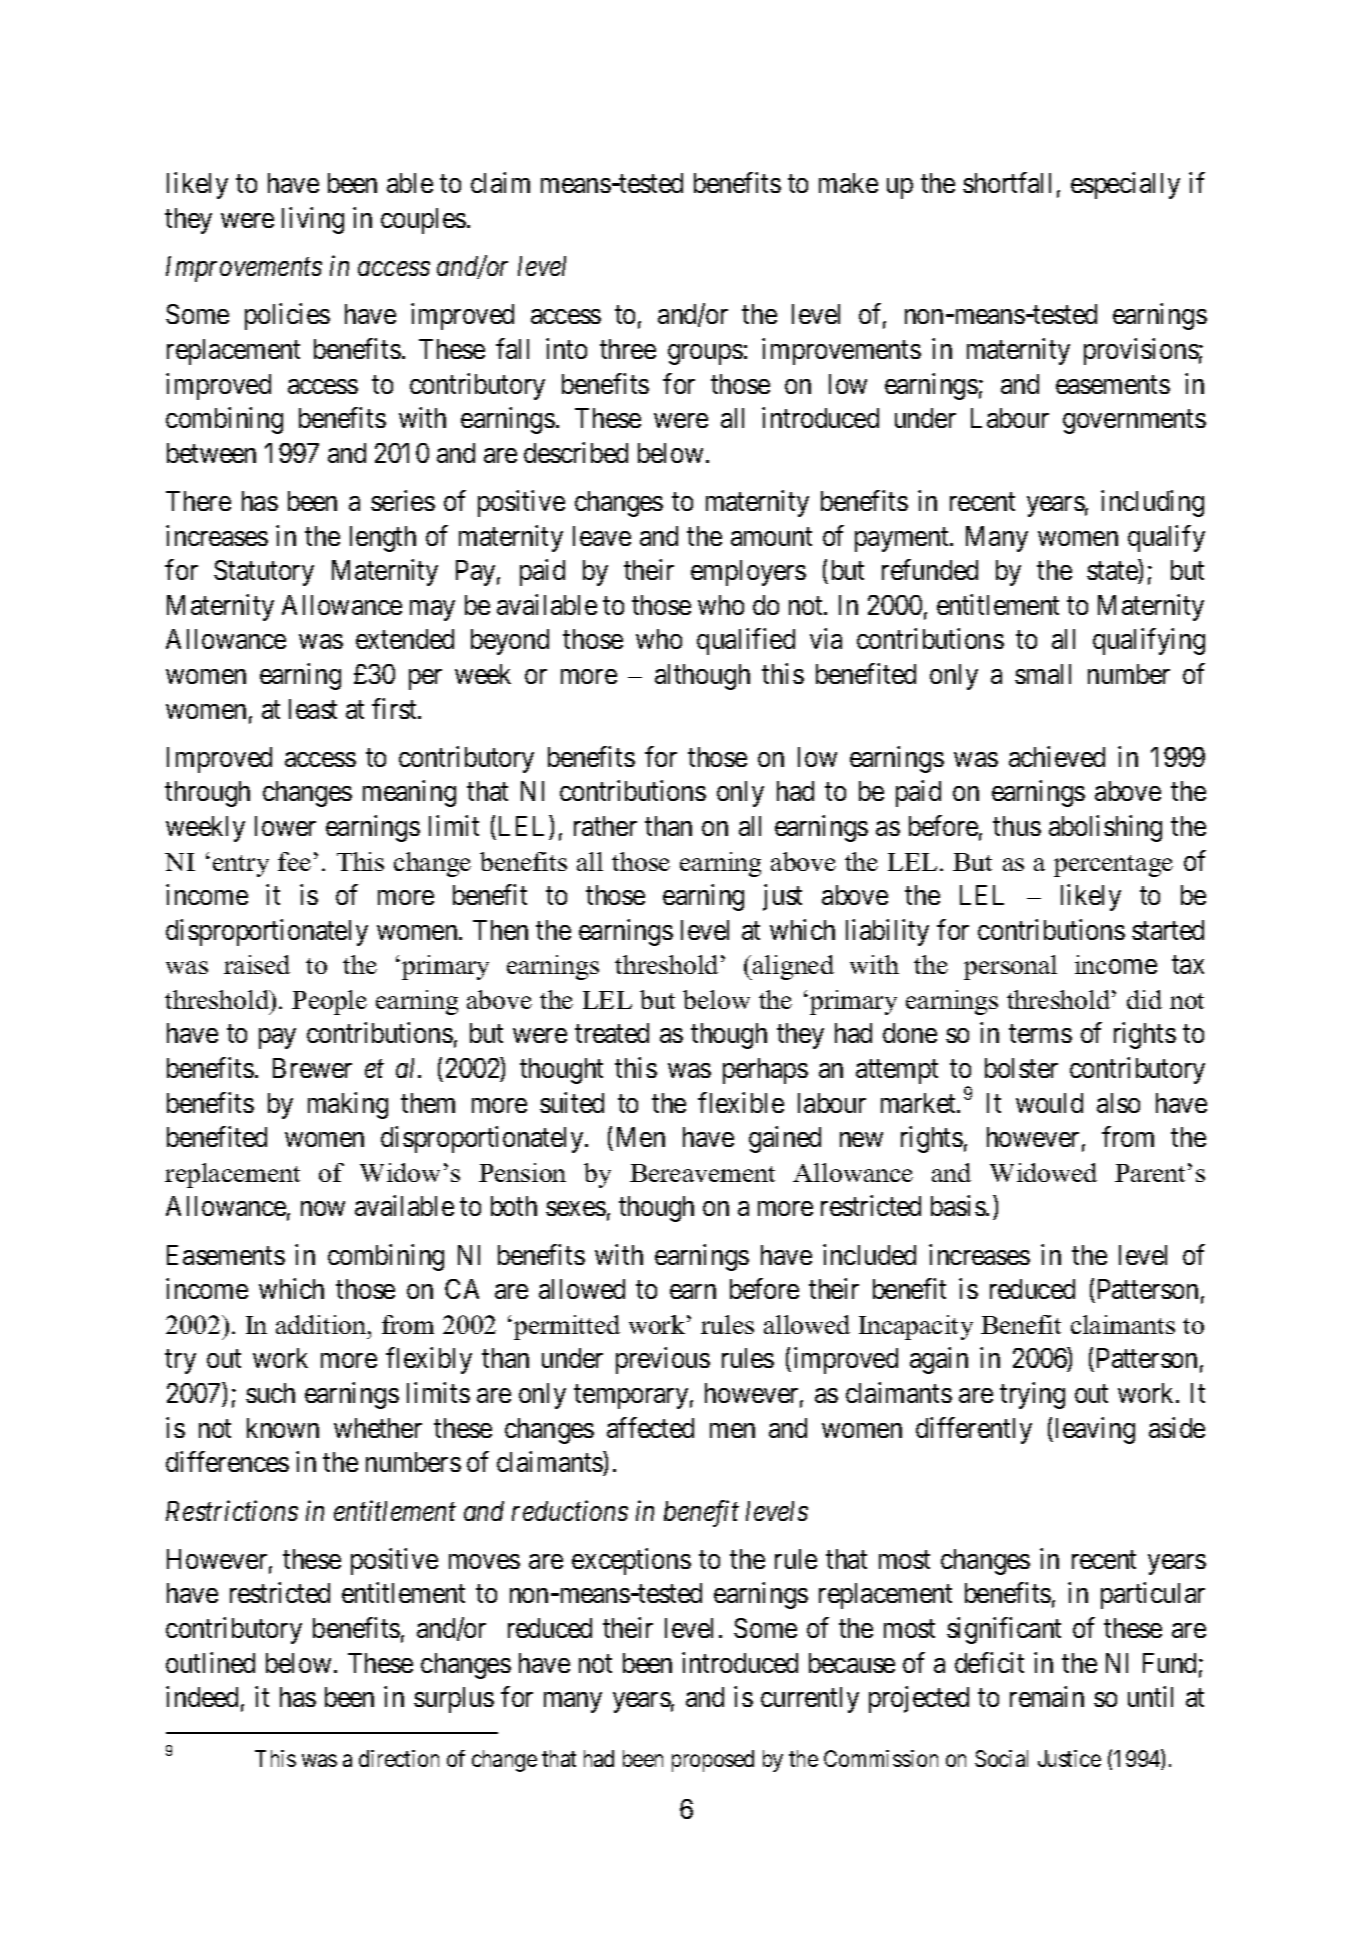 The height and width of the screenshot is (1940, 1372). What do you see at coordinates (1010, 967) in the screenshot?
I see `personal` at bounding box center [1010, 967].
